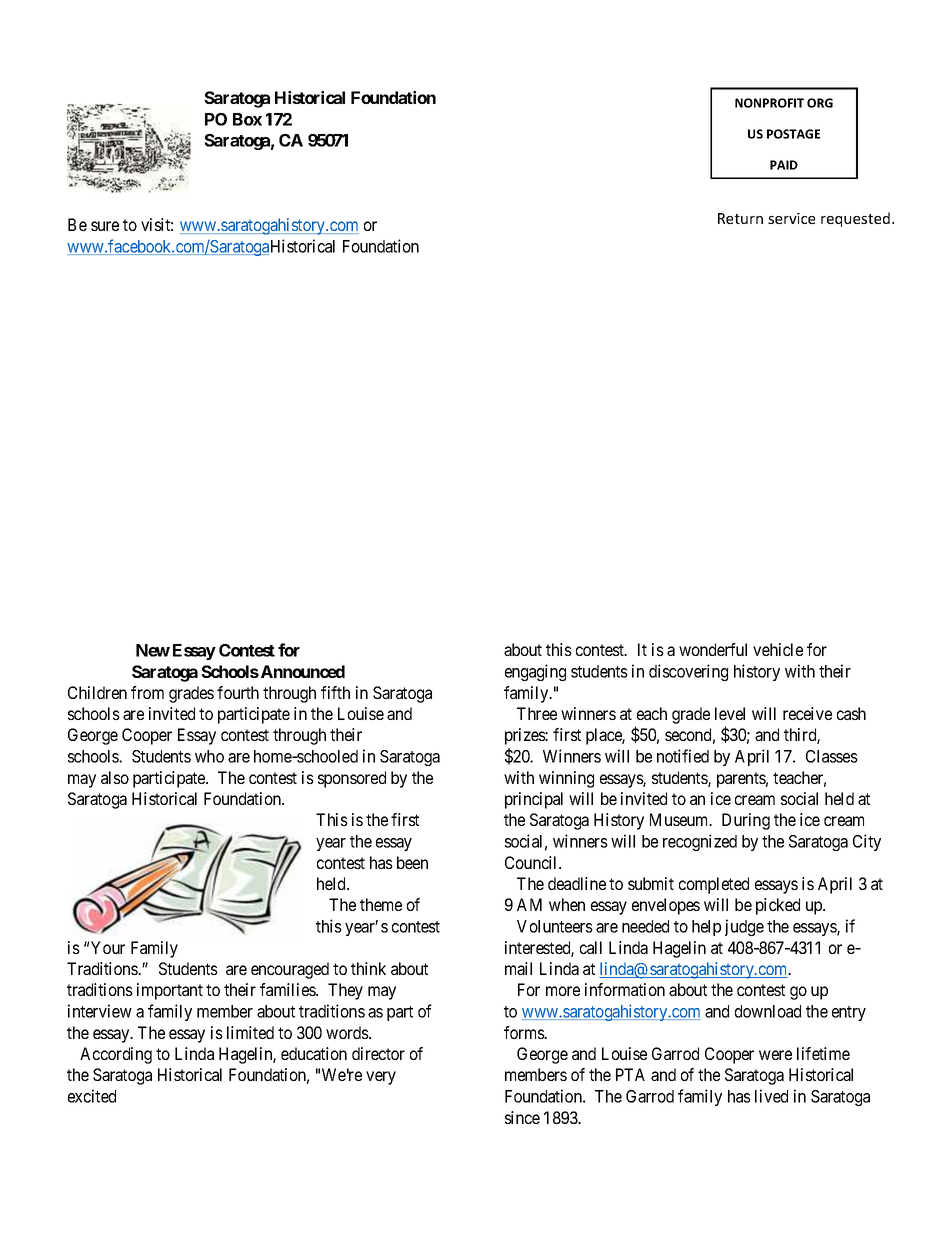  What do you see at coordinates (116, 1055) in the screenshot?
I see `According` at bounding box center [116, 1055].
